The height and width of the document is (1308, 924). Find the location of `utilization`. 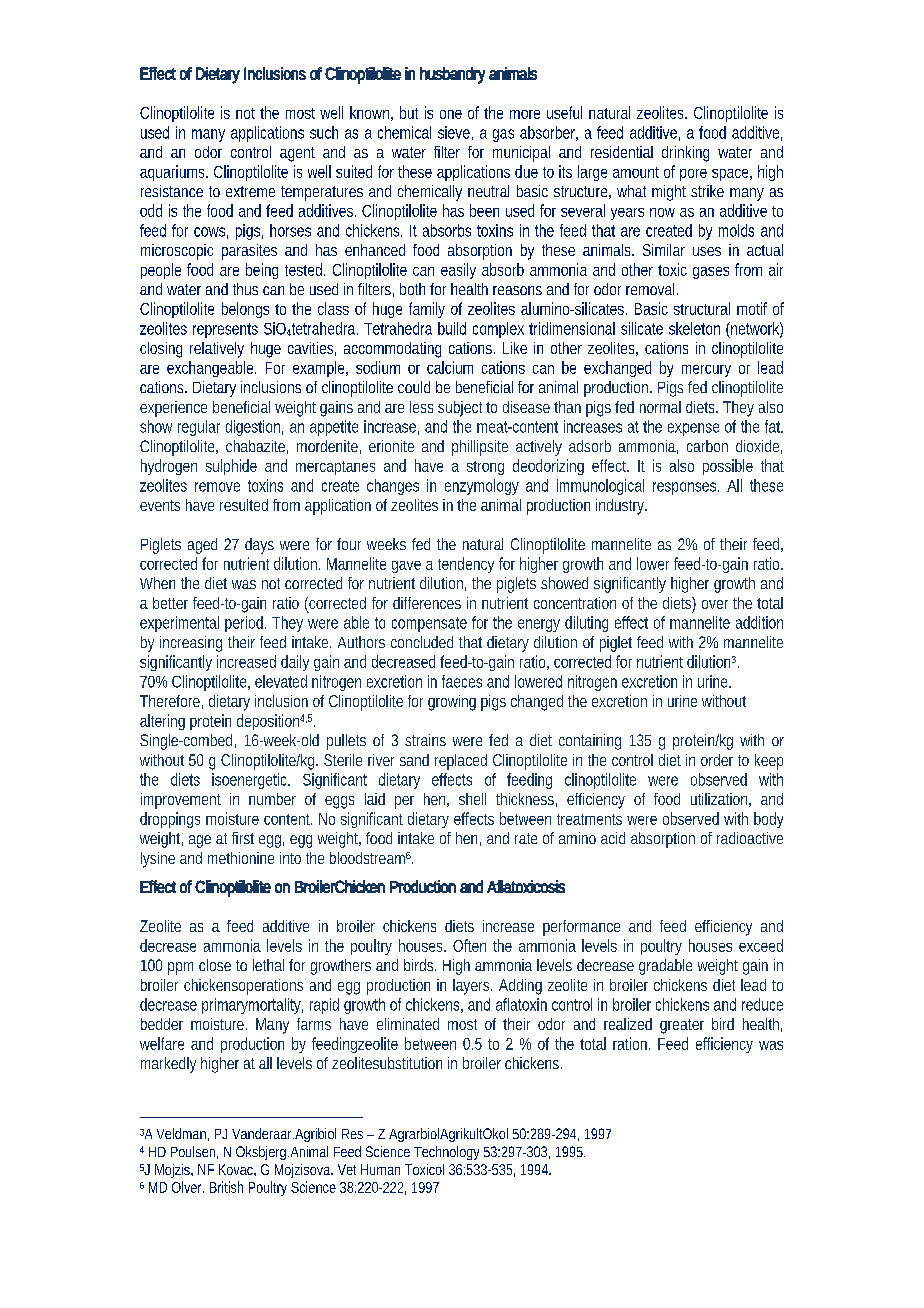

utilization is located at coordinates (719, 799).
